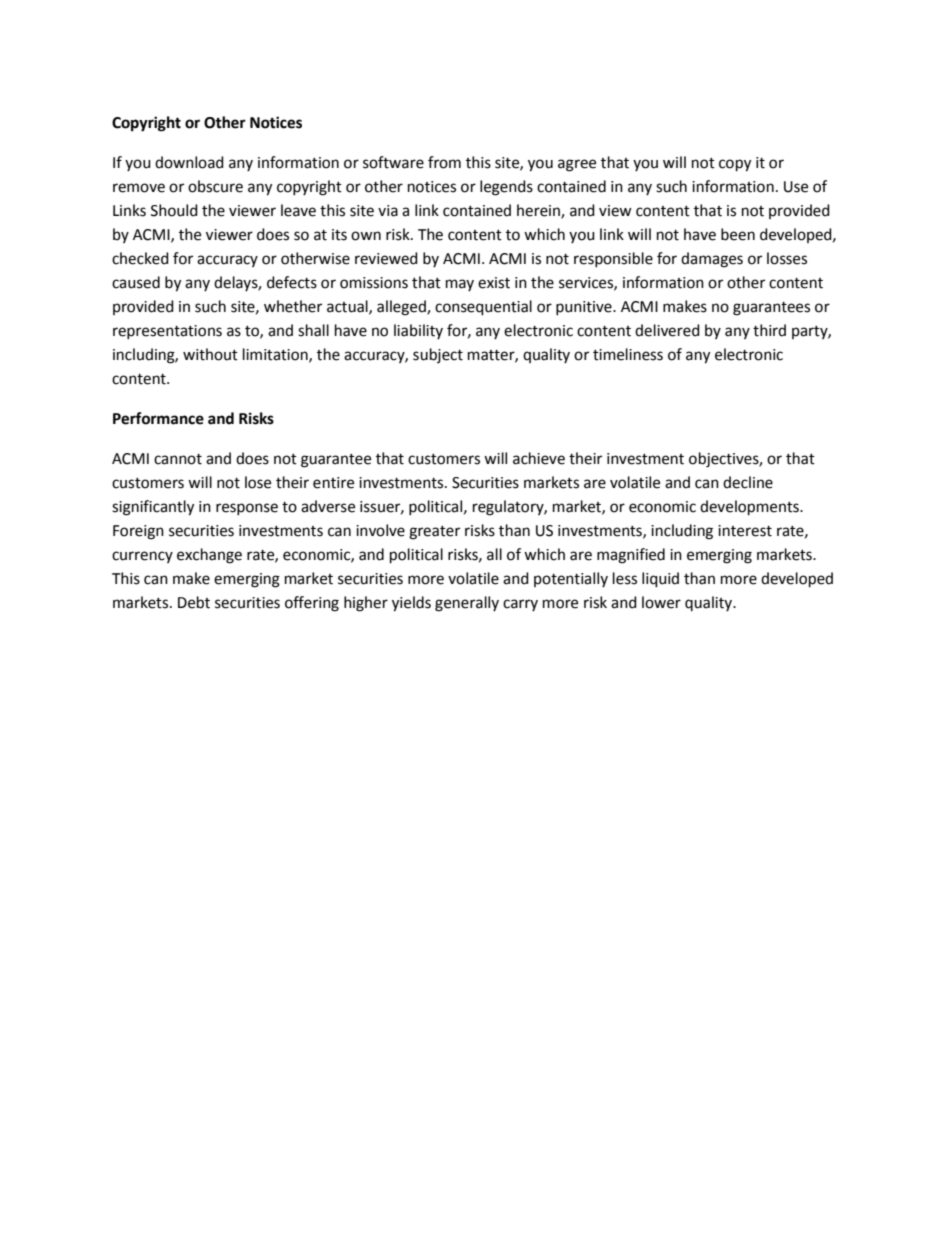  What do you see at coordinates (194, 602) in the document?
I see `Debt` at bounding box center [194, 602].
